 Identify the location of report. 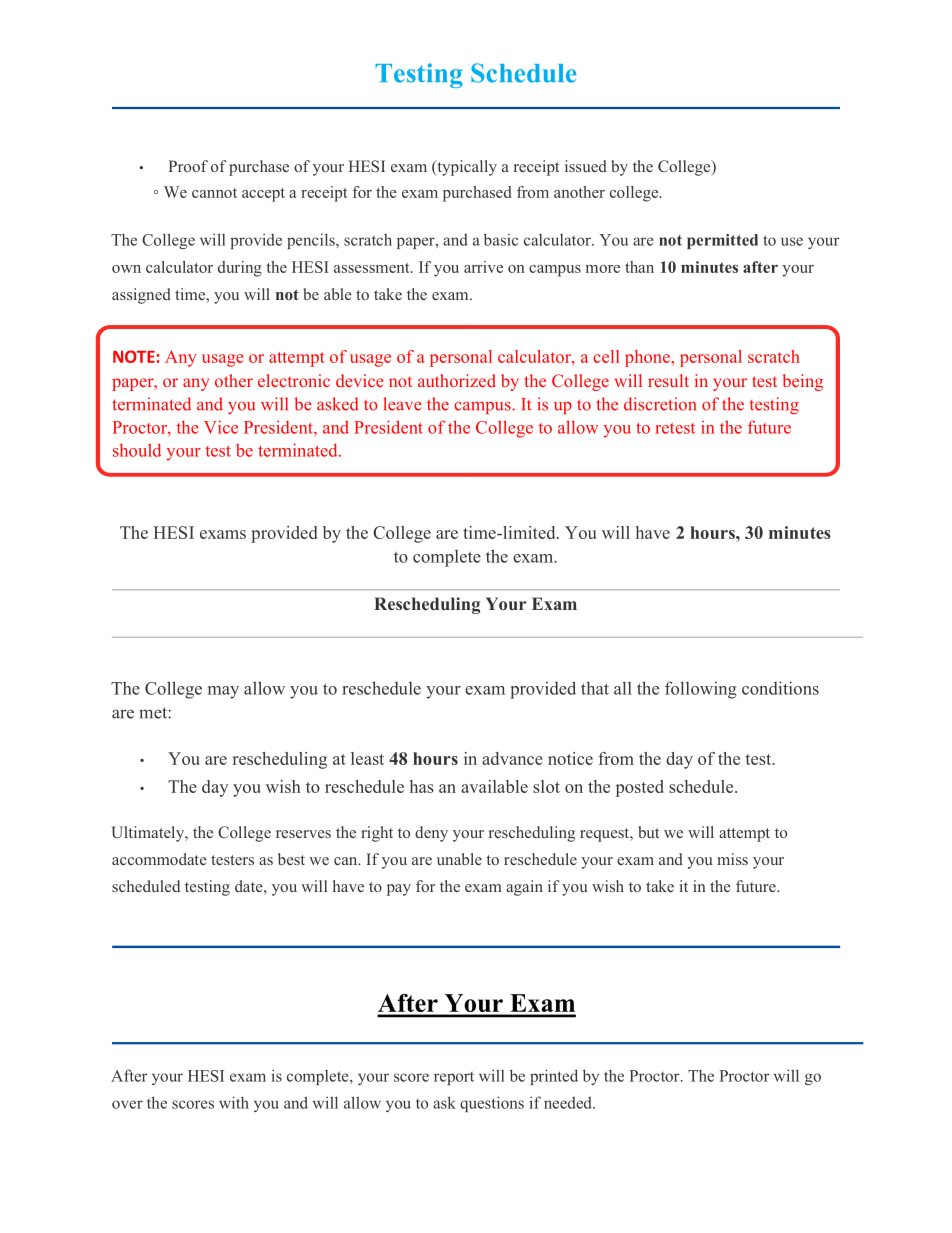
(454, 1078).
